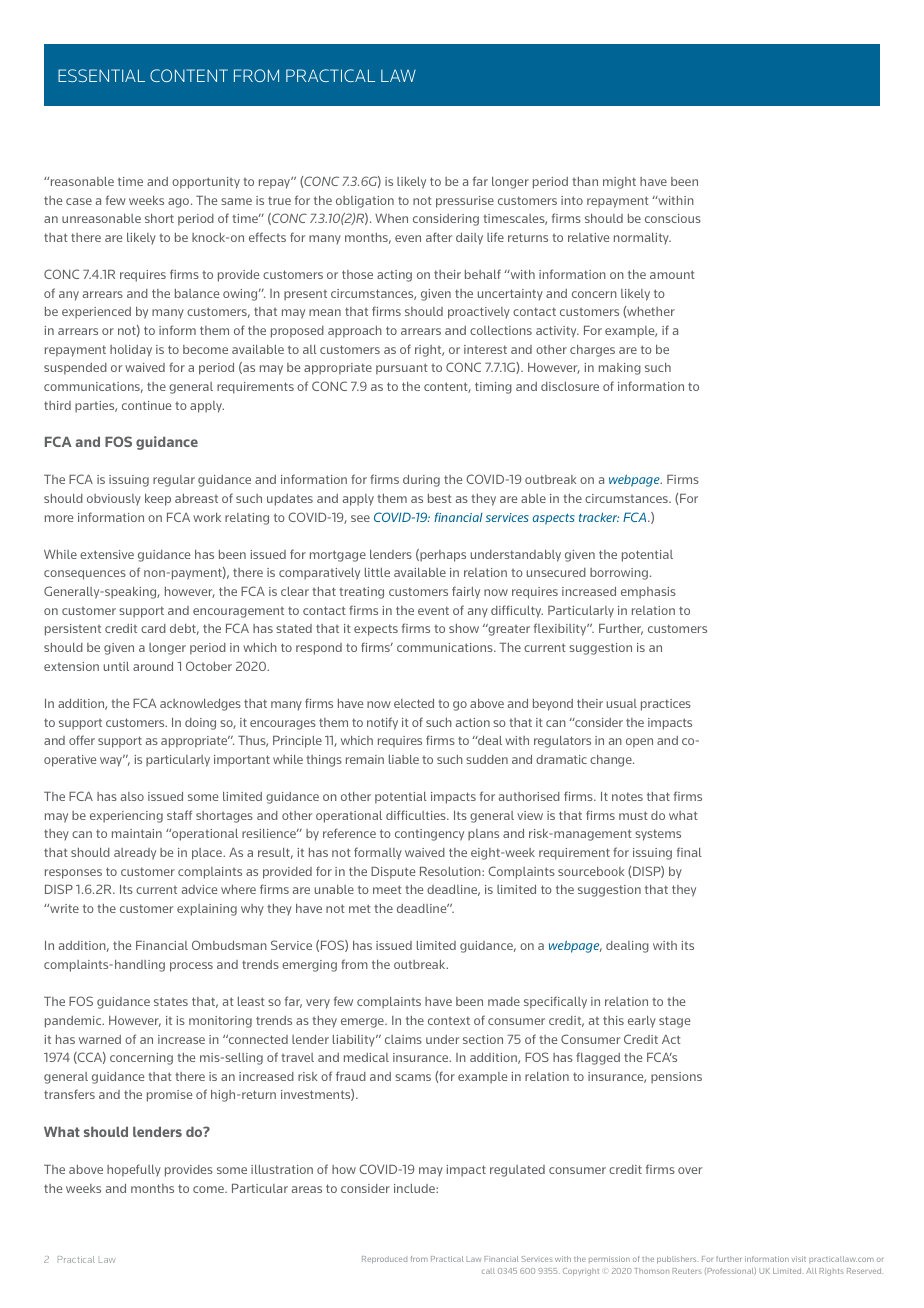 The width and height of the page is (924, 1308). What do you see at coordinates (451, 871) in the page?
I see `Resolution` at bounding box center [451, 871].
